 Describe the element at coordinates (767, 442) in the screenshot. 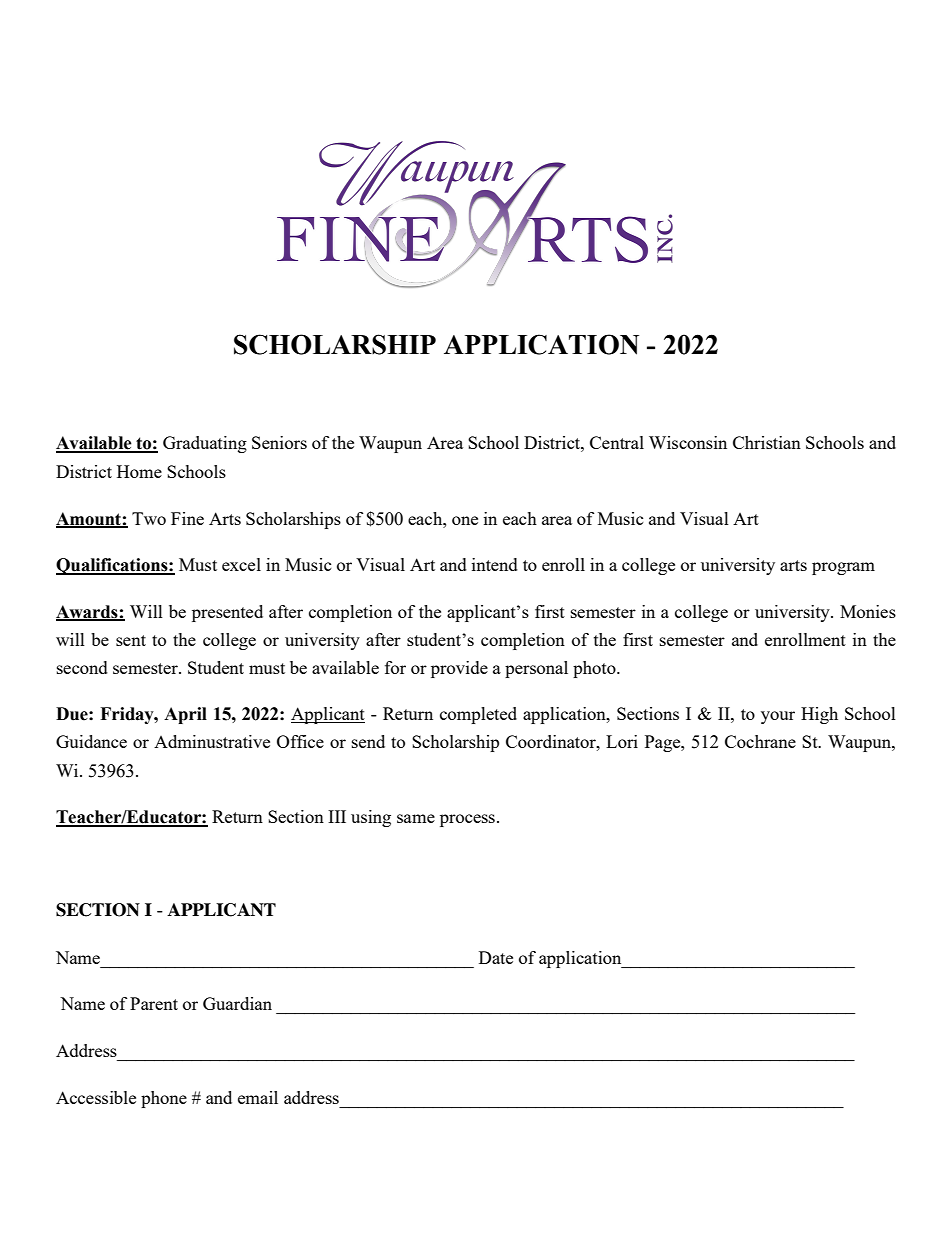

I see `Christian` at that location.
